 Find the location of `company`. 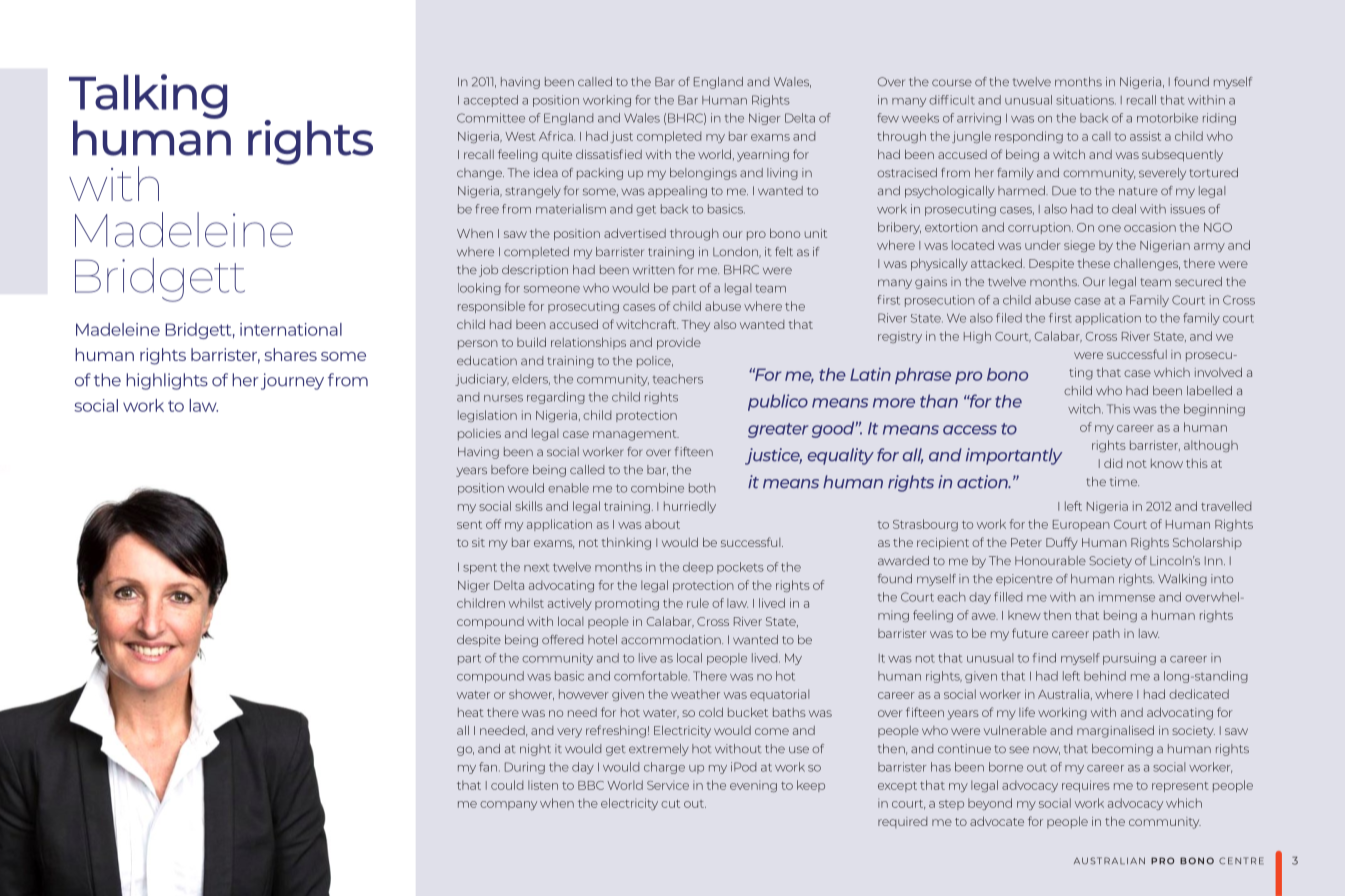

company is located at coordinates (508, 805).
